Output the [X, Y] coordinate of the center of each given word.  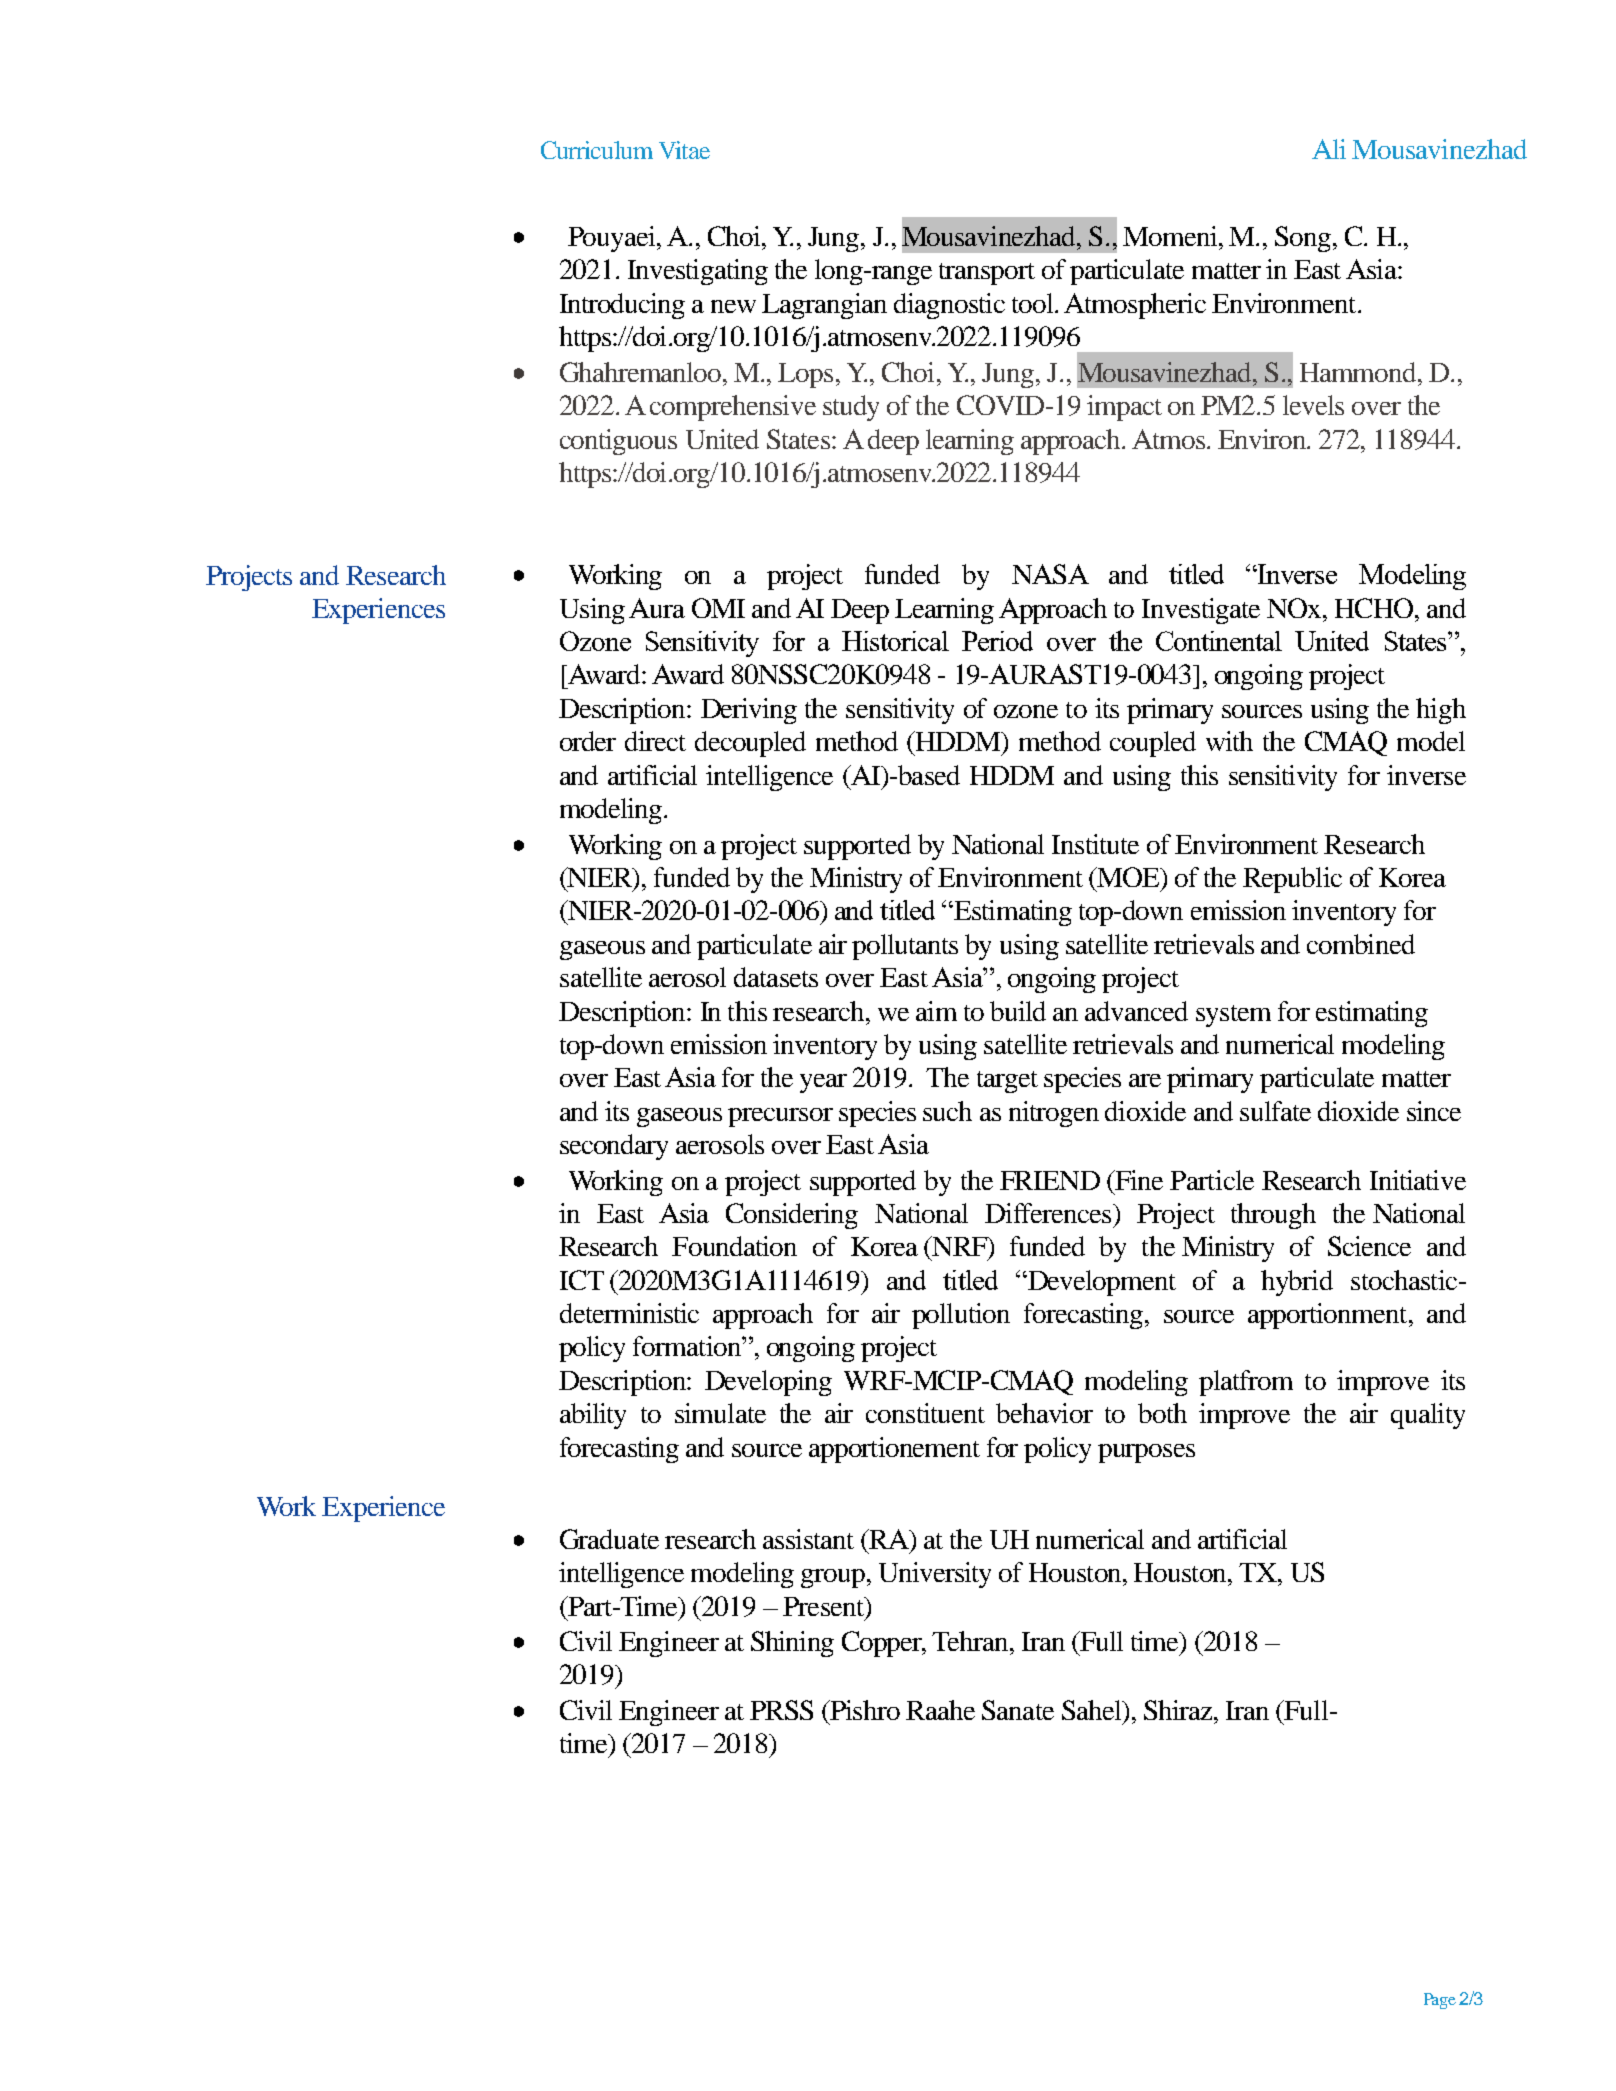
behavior [1044, 1413]
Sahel [1093, 1710]
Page [1440, 2001]
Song [1304, 239]
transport [987, 274]
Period [997, 641]
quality [1428, 1416]
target [1007, 1082]
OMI [718, 608]
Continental [1219, 641]
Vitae [684, 150]
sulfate [1275, 1111]
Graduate [609, 1539]
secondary [614, 1147]
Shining [792, 1644]
